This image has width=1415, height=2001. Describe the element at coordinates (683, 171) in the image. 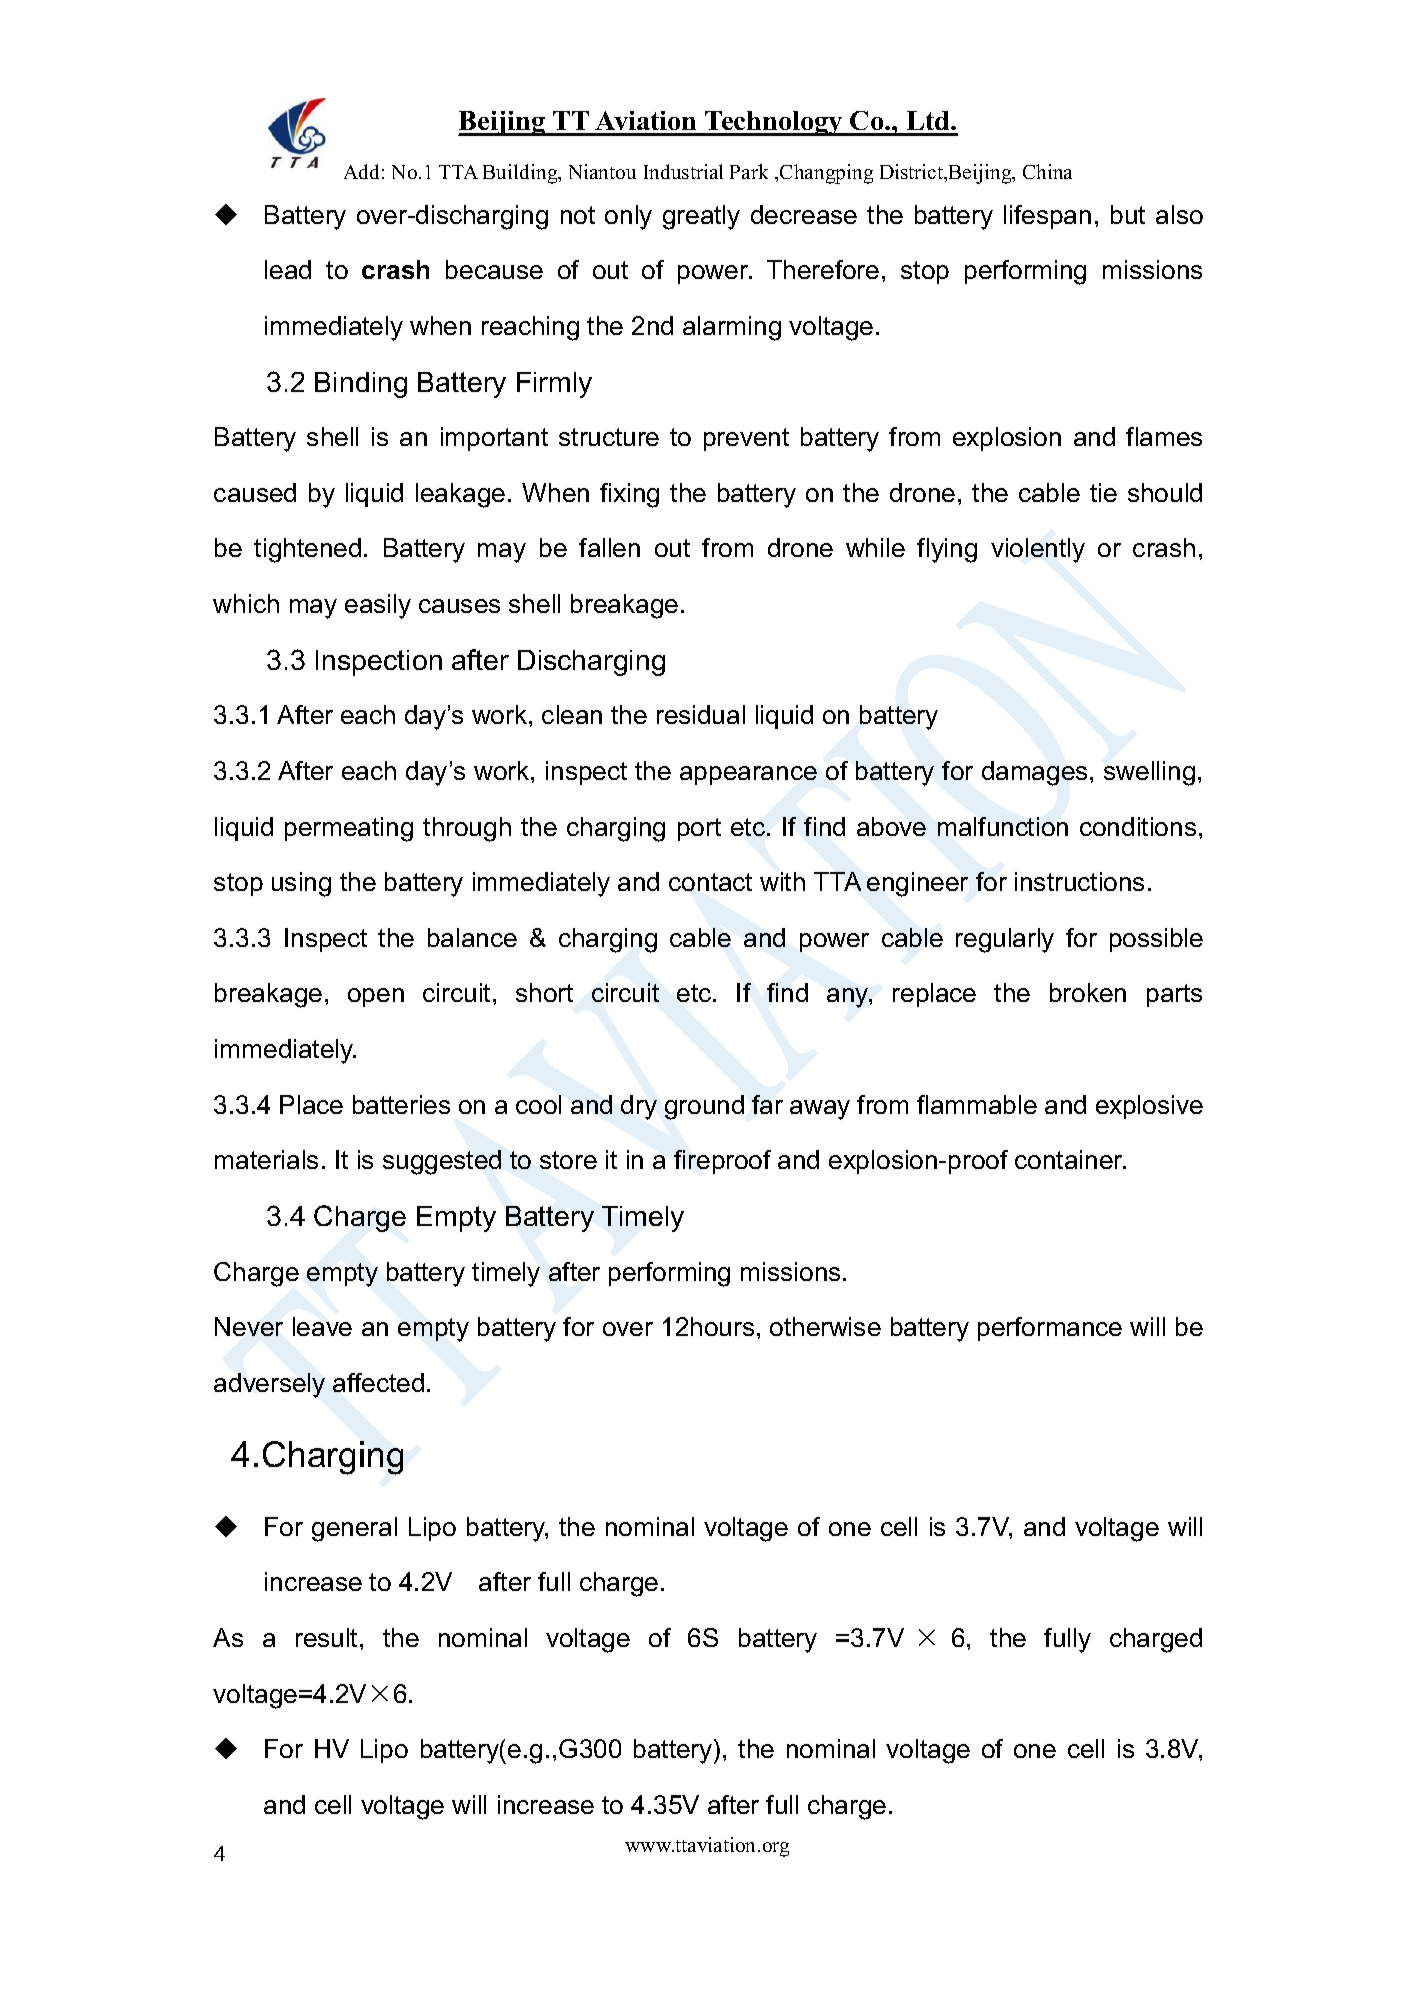

I see `Industrial` at that location.
